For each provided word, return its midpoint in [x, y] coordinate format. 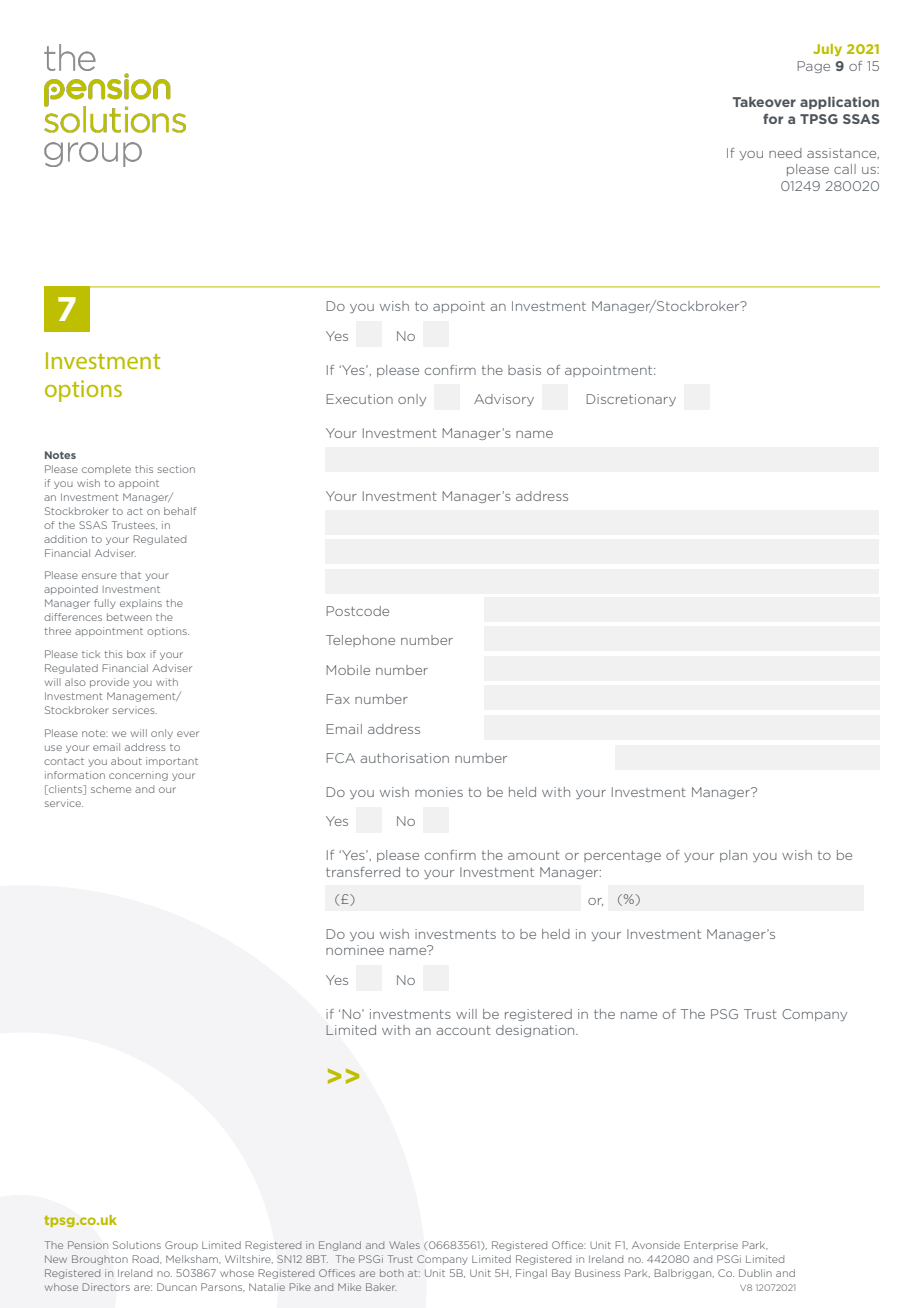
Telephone [360, 641]
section [176, 469]
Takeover [764, 102]
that [130, 575]
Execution [359, 399]
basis [524, 370]
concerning [138, 776]
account [463, 1030]
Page [813, 67]
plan [733, 856]
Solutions [137, 1245]
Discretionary [631, 400]
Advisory [504, 400]
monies [439, 792]
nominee [355, 950]
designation [536, 1031]
